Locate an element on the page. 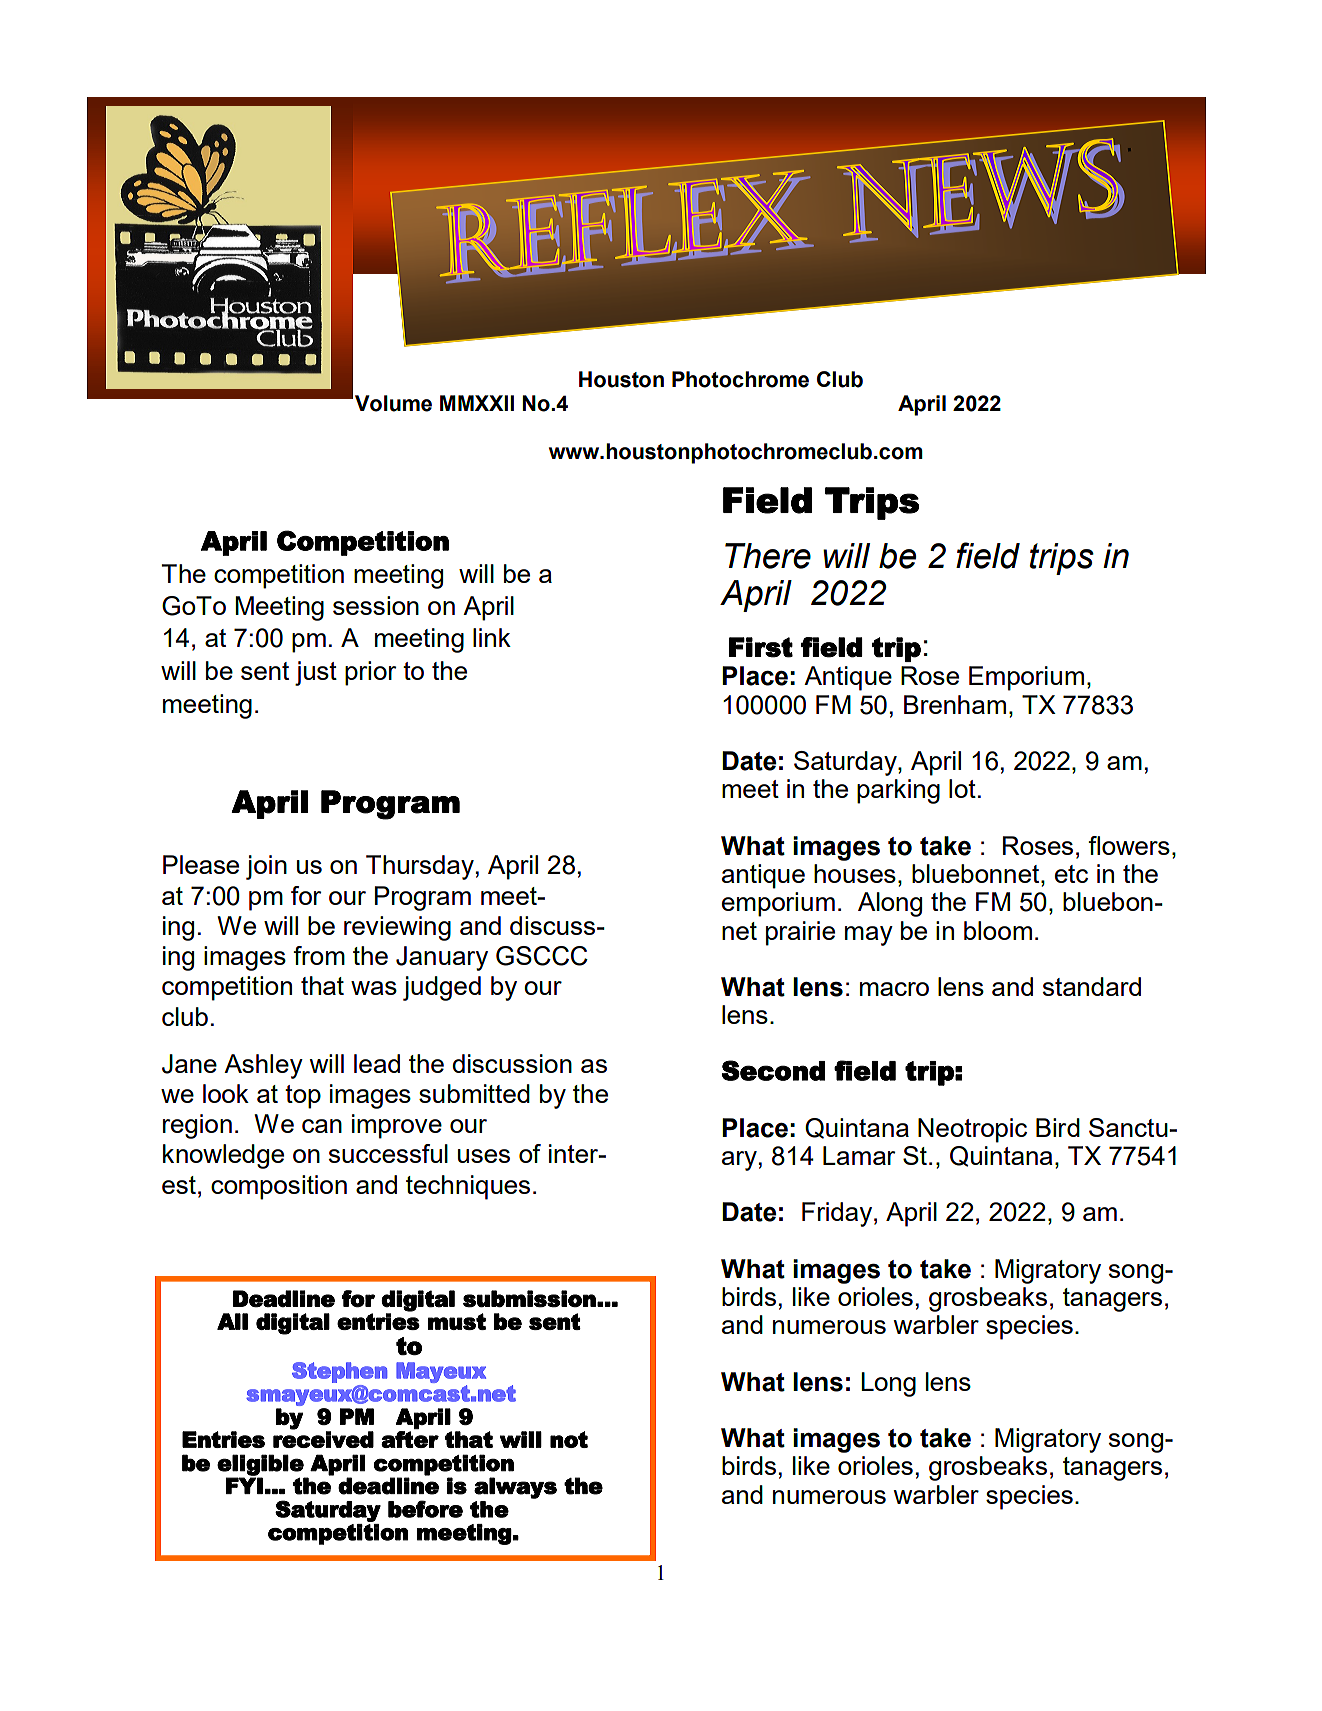  bloom is located at coordinates (998, 930).
